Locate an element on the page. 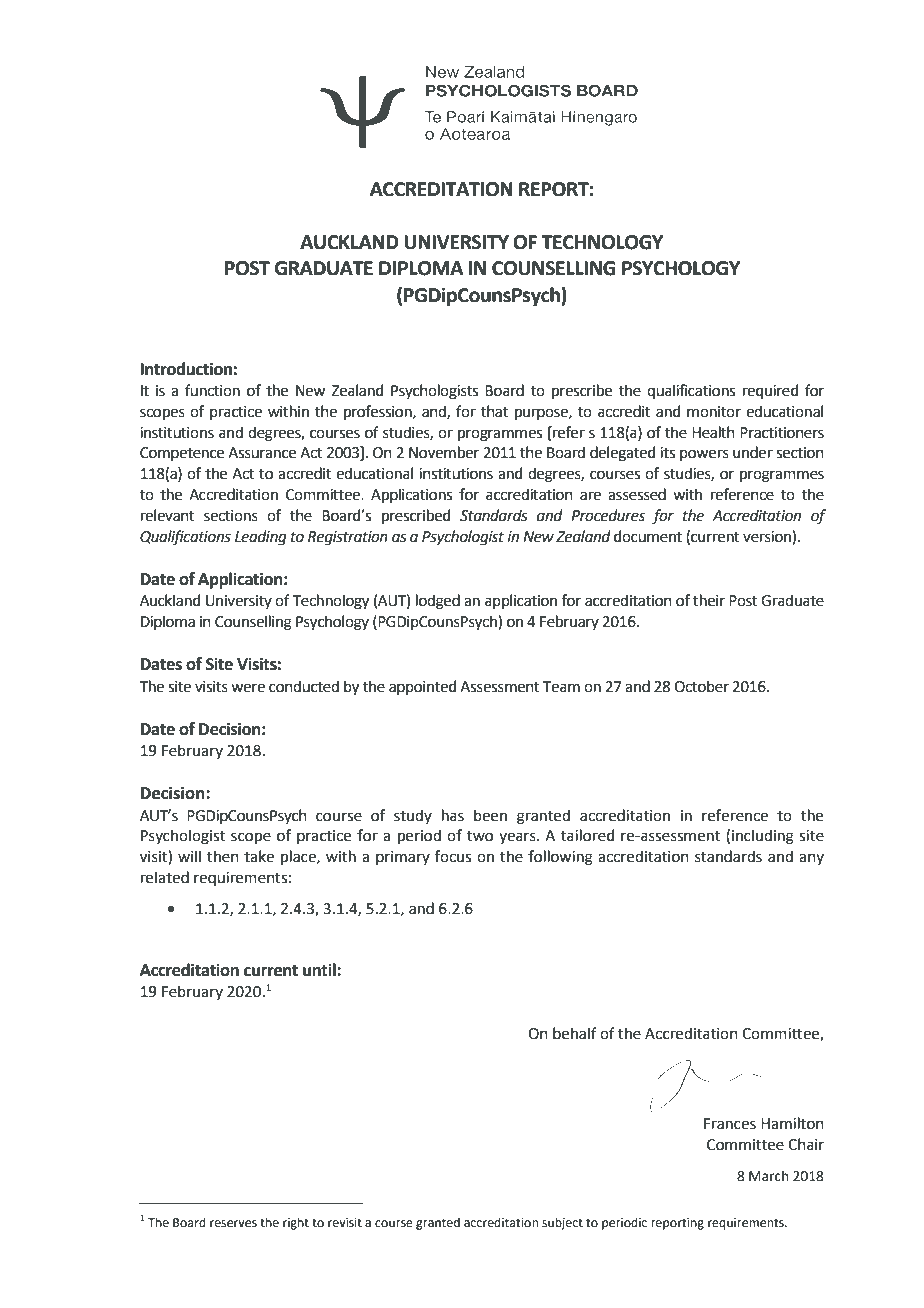  reserves is located at coordinates (233, 1224).
